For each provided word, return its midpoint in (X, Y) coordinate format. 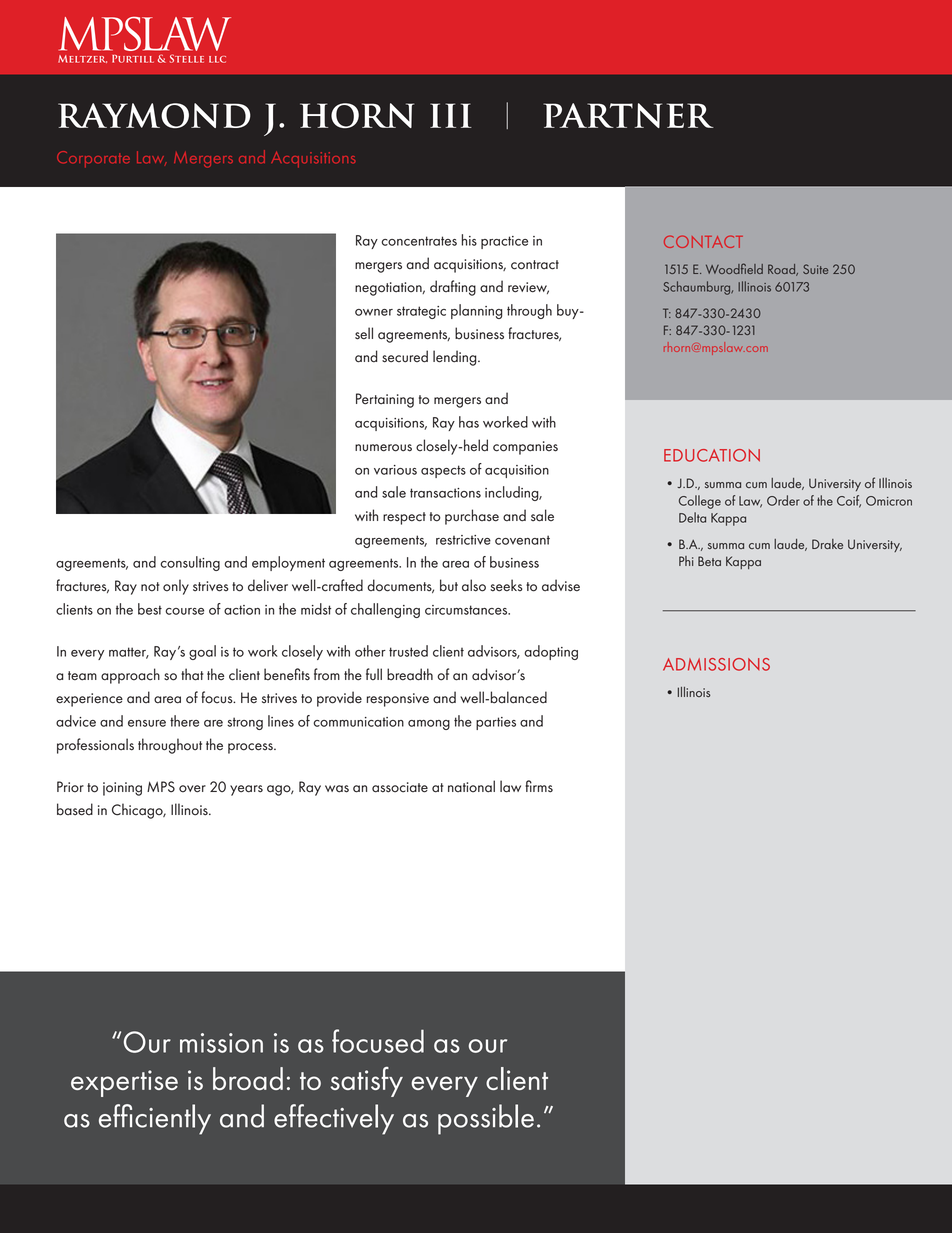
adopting (551, 652)
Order (783, 500)
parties (496, 723)
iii (451, 115)
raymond (154, 115)
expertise (124, 1083)
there (184, 721)
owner (374, 312)
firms (539, 786)
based (75, 809)
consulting (190, 563)
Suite (815, 269)
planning (477, 311)
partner (628, 115)
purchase (472, 517)
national (471, 786)
